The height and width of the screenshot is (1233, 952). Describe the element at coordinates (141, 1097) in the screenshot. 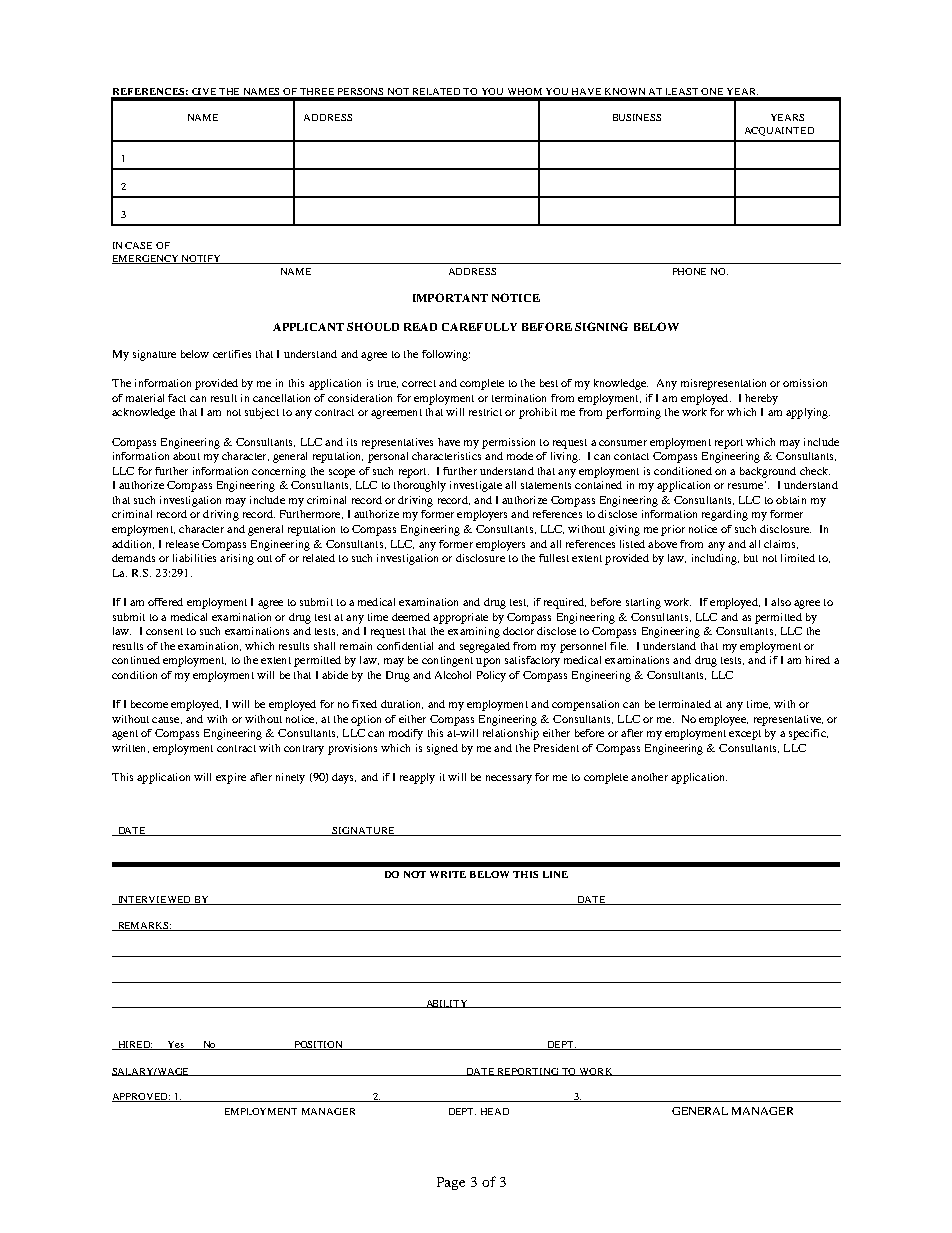

I see `APPROVED` at that location.
